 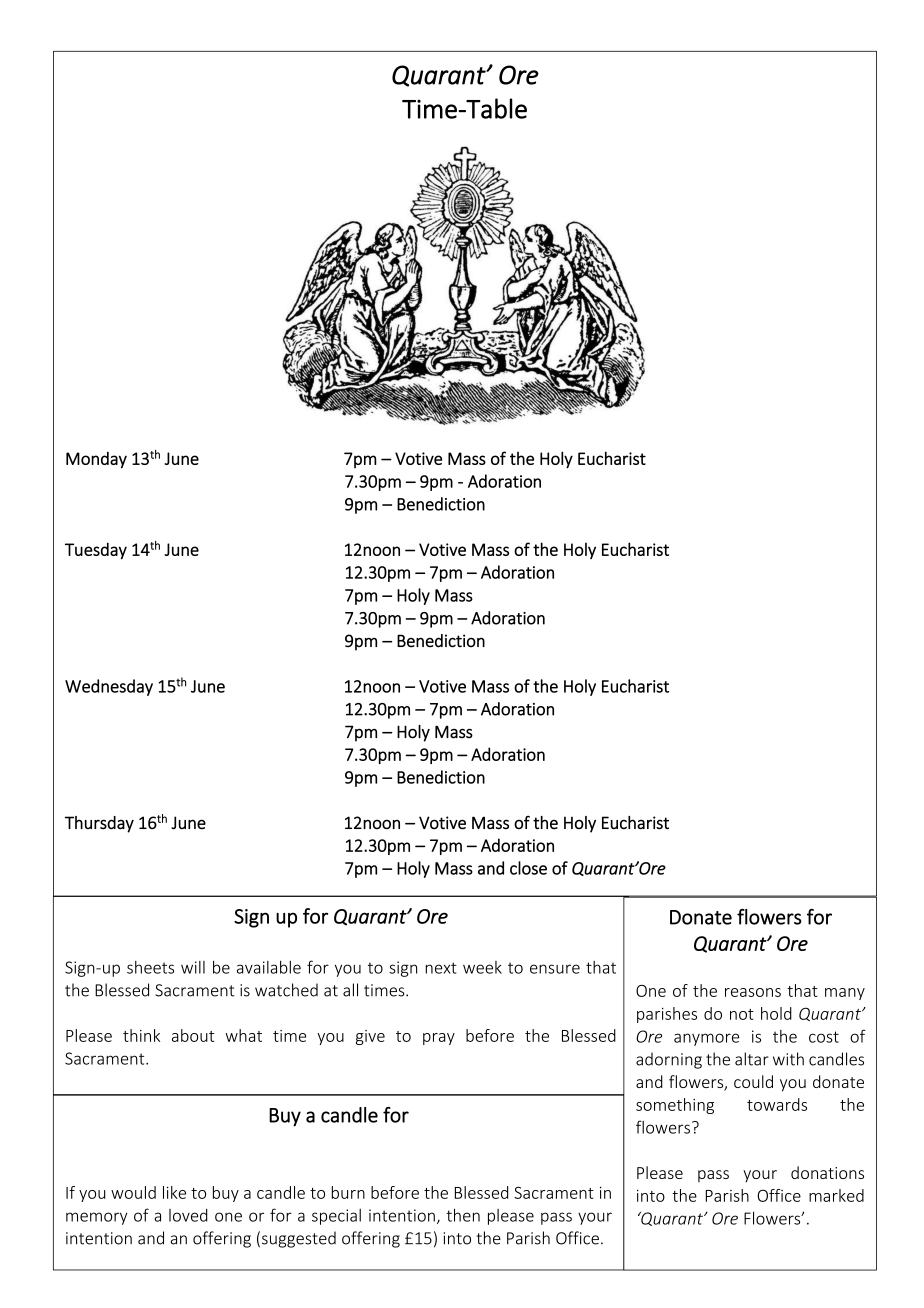 I want to click on pray, so click(x=439, y=1039).
